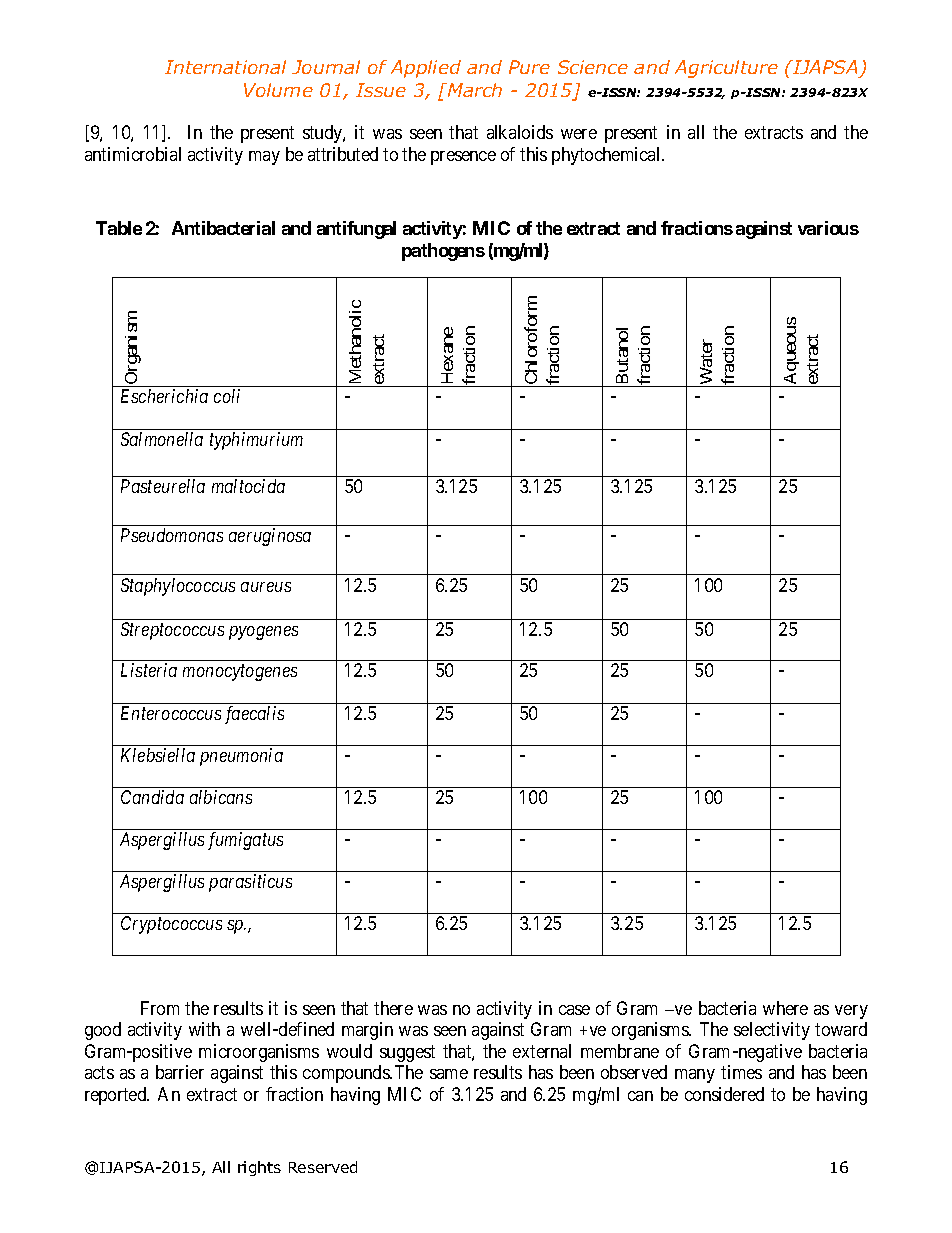  What do you see at coordinates (172, 631) in the page?
I see `Streptococcus` at bounding box center [172, 631].
